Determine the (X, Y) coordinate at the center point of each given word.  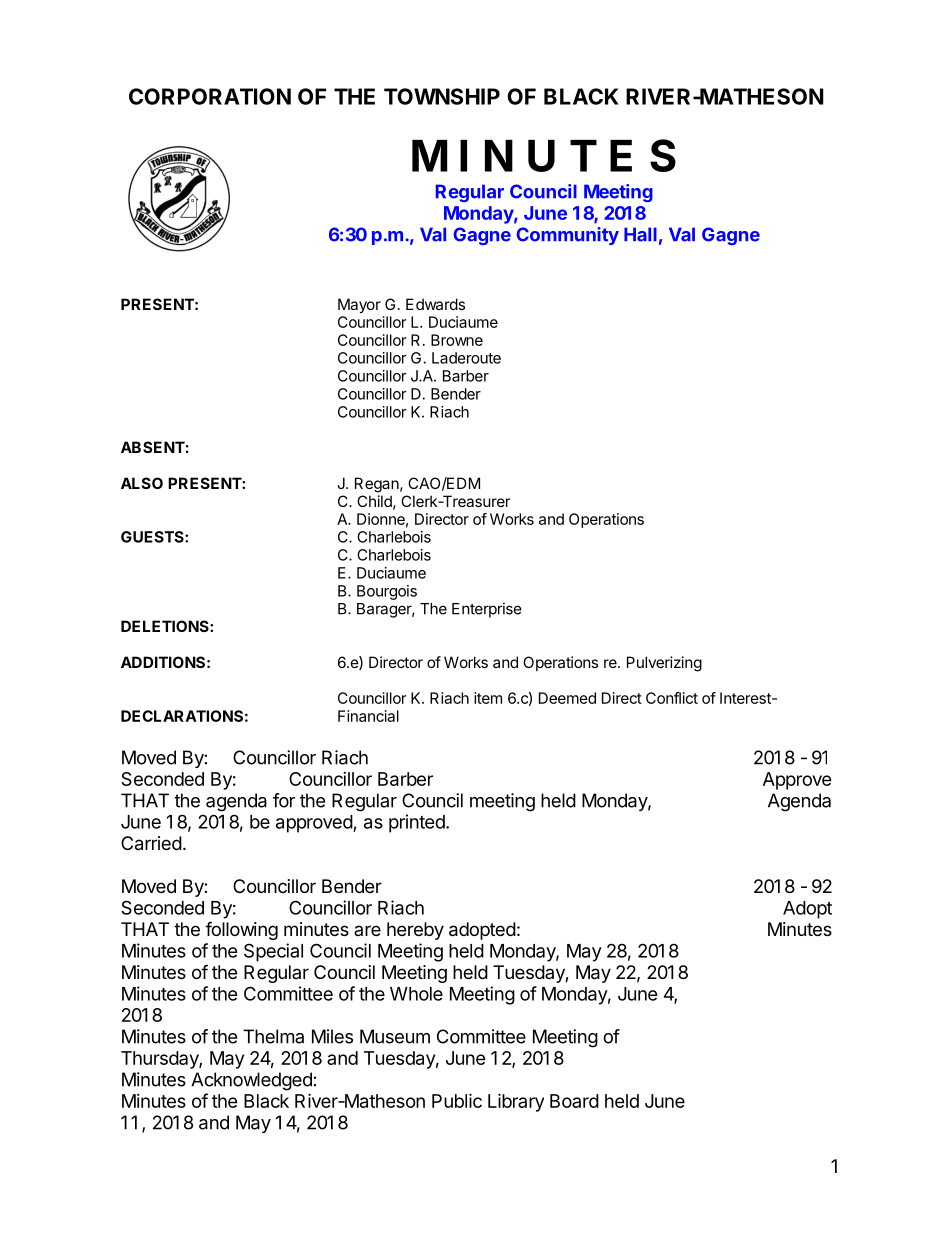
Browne (457, 340)
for (284, 800)
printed (417, 823)
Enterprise (487, 610)
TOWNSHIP (442, 96)
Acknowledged (251, 1081)
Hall (640, 234)
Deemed (567, 698)
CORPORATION (210, 96)
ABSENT (153, 447)
